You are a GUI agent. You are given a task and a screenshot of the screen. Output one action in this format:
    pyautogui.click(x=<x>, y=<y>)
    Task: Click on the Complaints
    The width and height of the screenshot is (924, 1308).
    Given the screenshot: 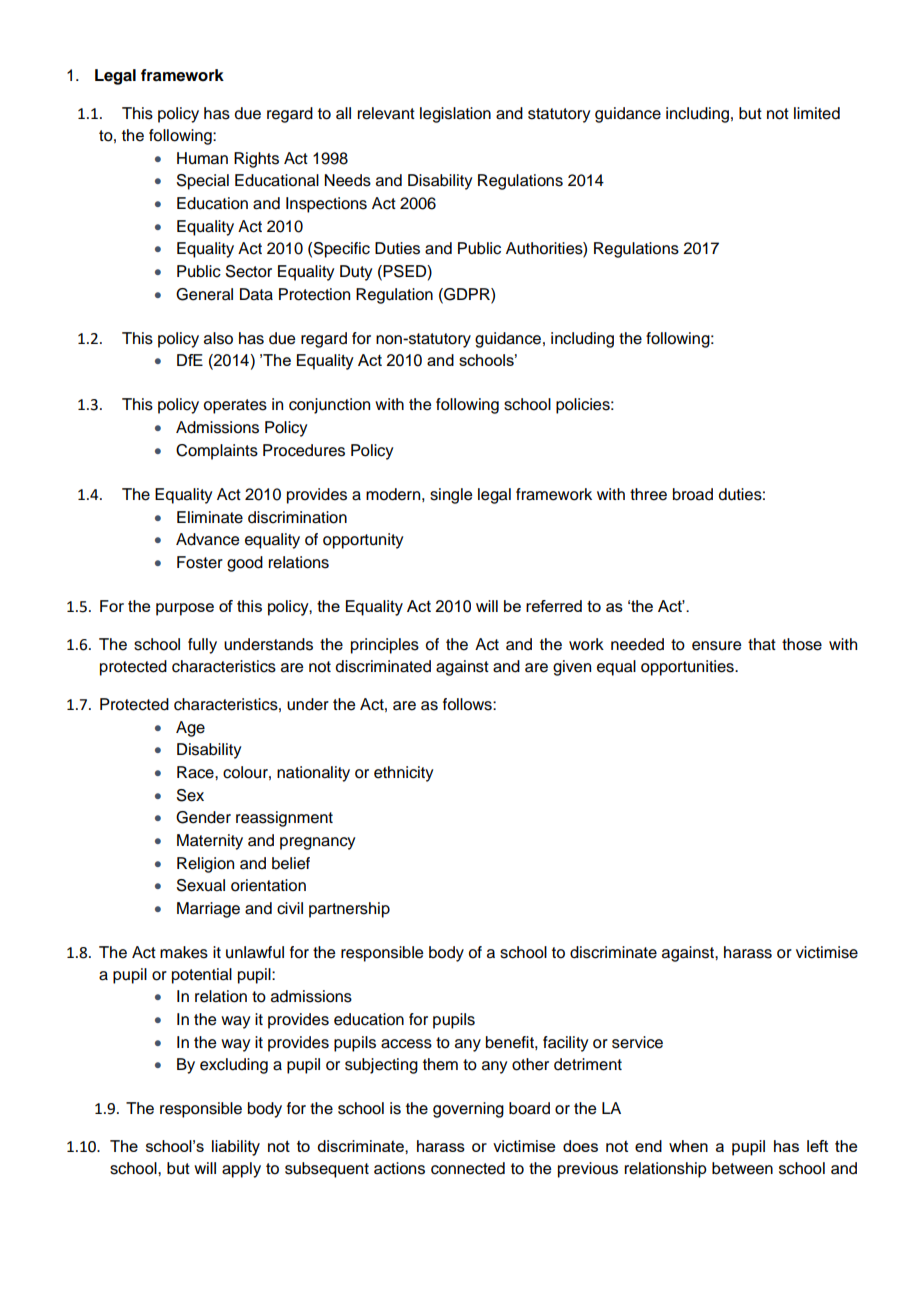 What is the action you would take?
    pyautogui.click(x=217, y=452)
